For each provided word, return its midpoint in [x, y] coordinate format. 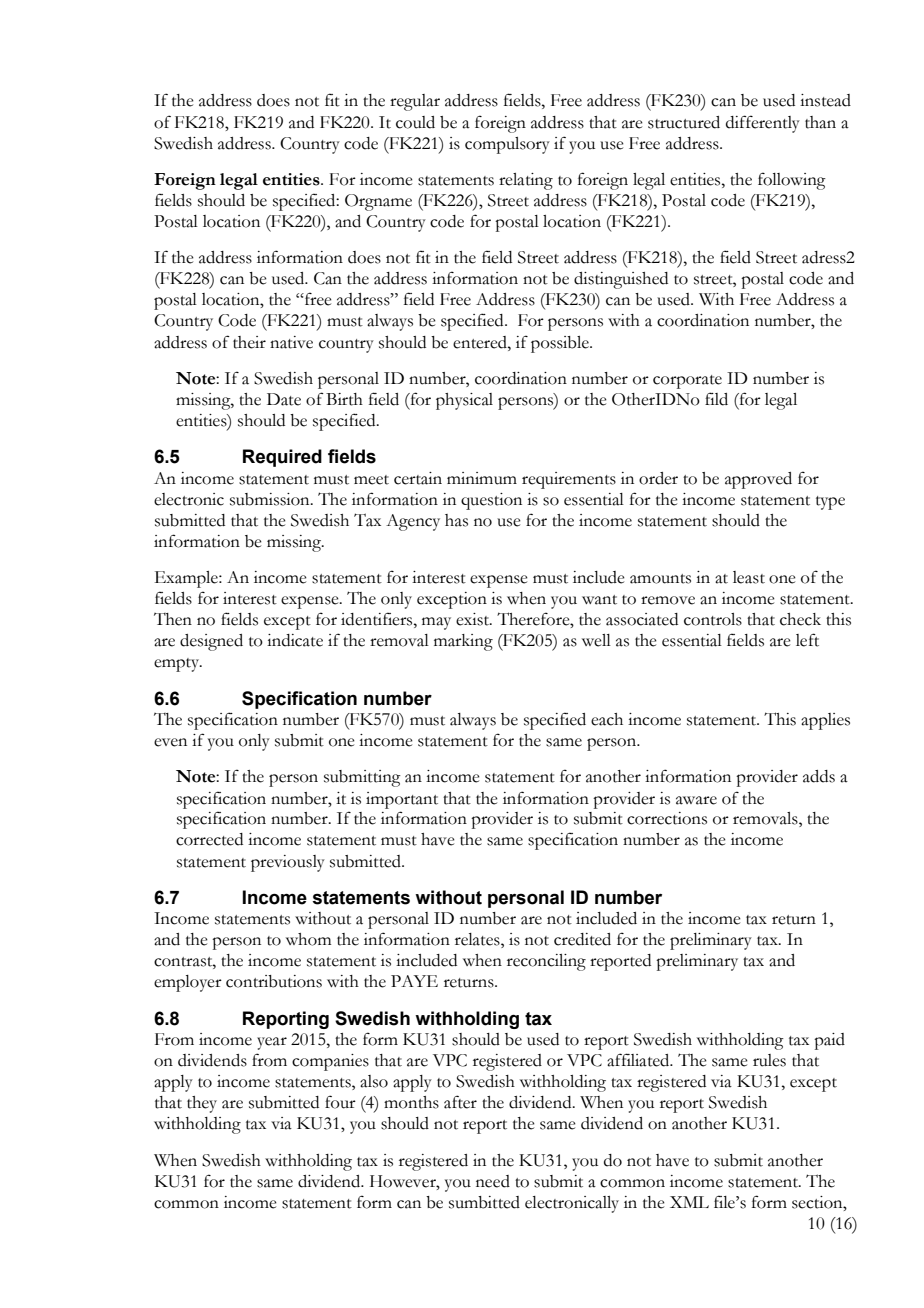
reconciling [546, 962]
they [202, 1104]
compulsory [507, 145]
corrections [667, 818]
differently [763, 124]
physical [464, 401]
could [415, 122]
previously [288, 863]
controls [713, 619]
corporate [687, 382]
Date [284, 399]
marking [463, 642]
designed [211, 642]
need [493, 1181]
